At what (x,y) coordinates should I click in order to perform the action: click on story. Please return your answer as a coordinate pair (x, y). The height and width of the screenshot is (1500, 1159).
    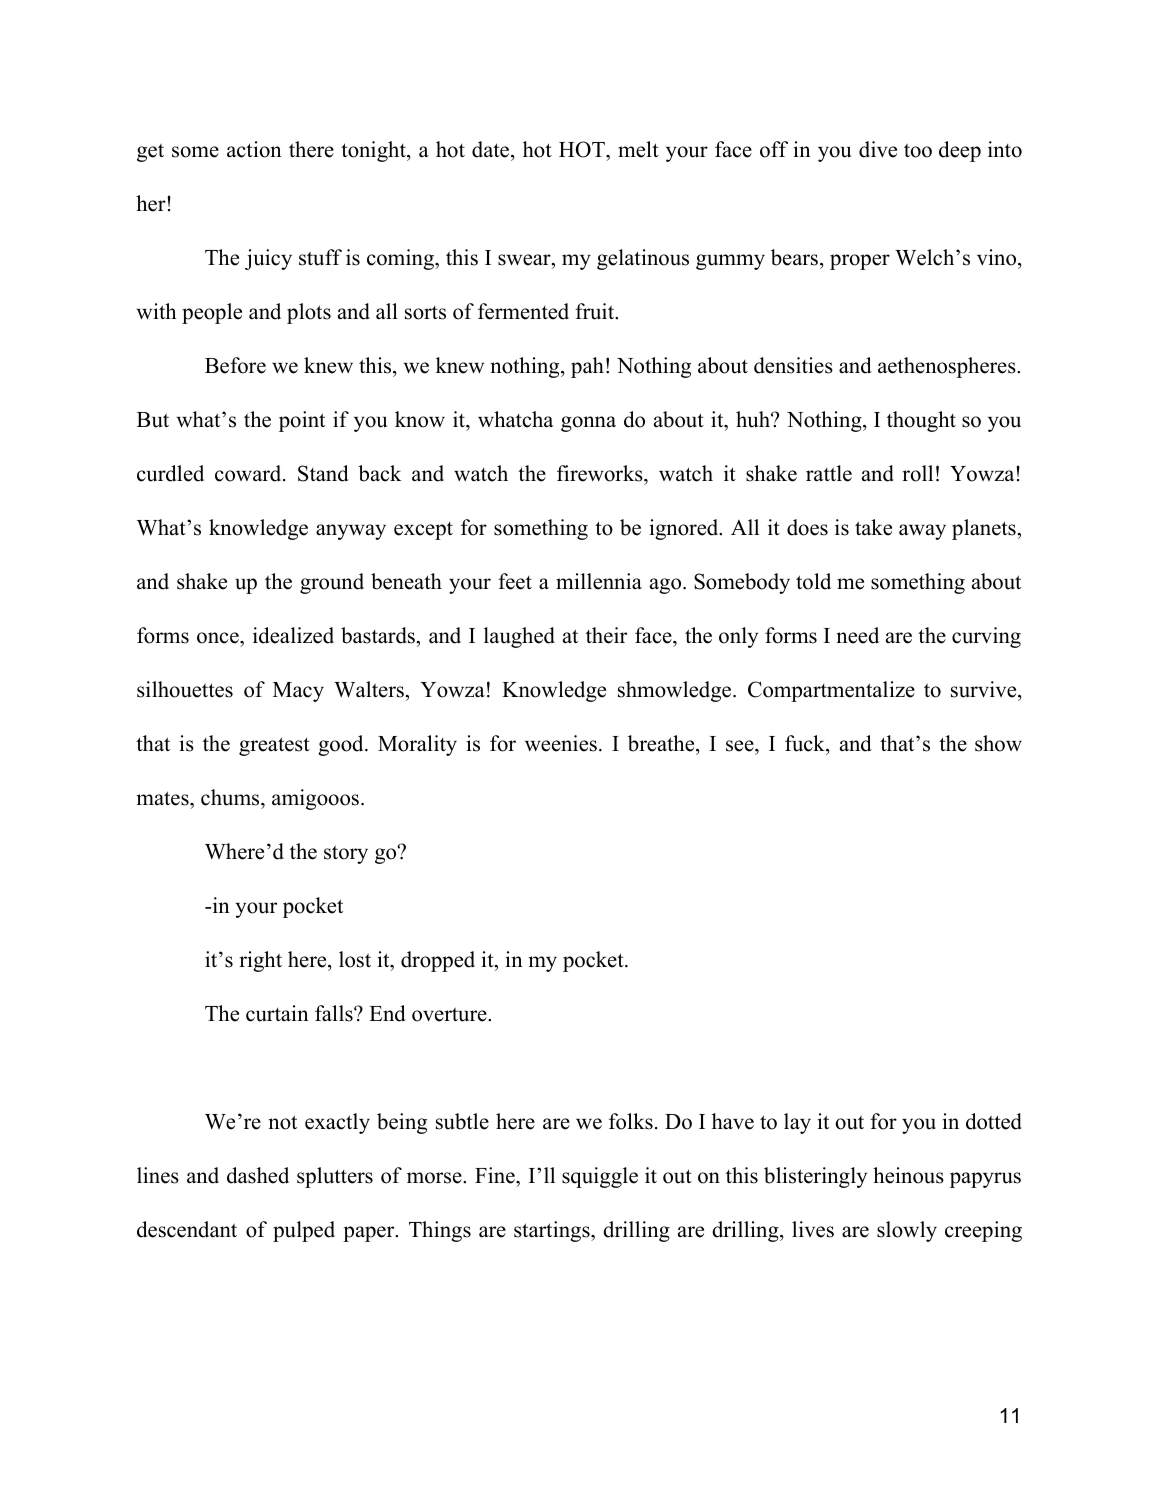
    Looking at the image, I should click on (346, 854).
